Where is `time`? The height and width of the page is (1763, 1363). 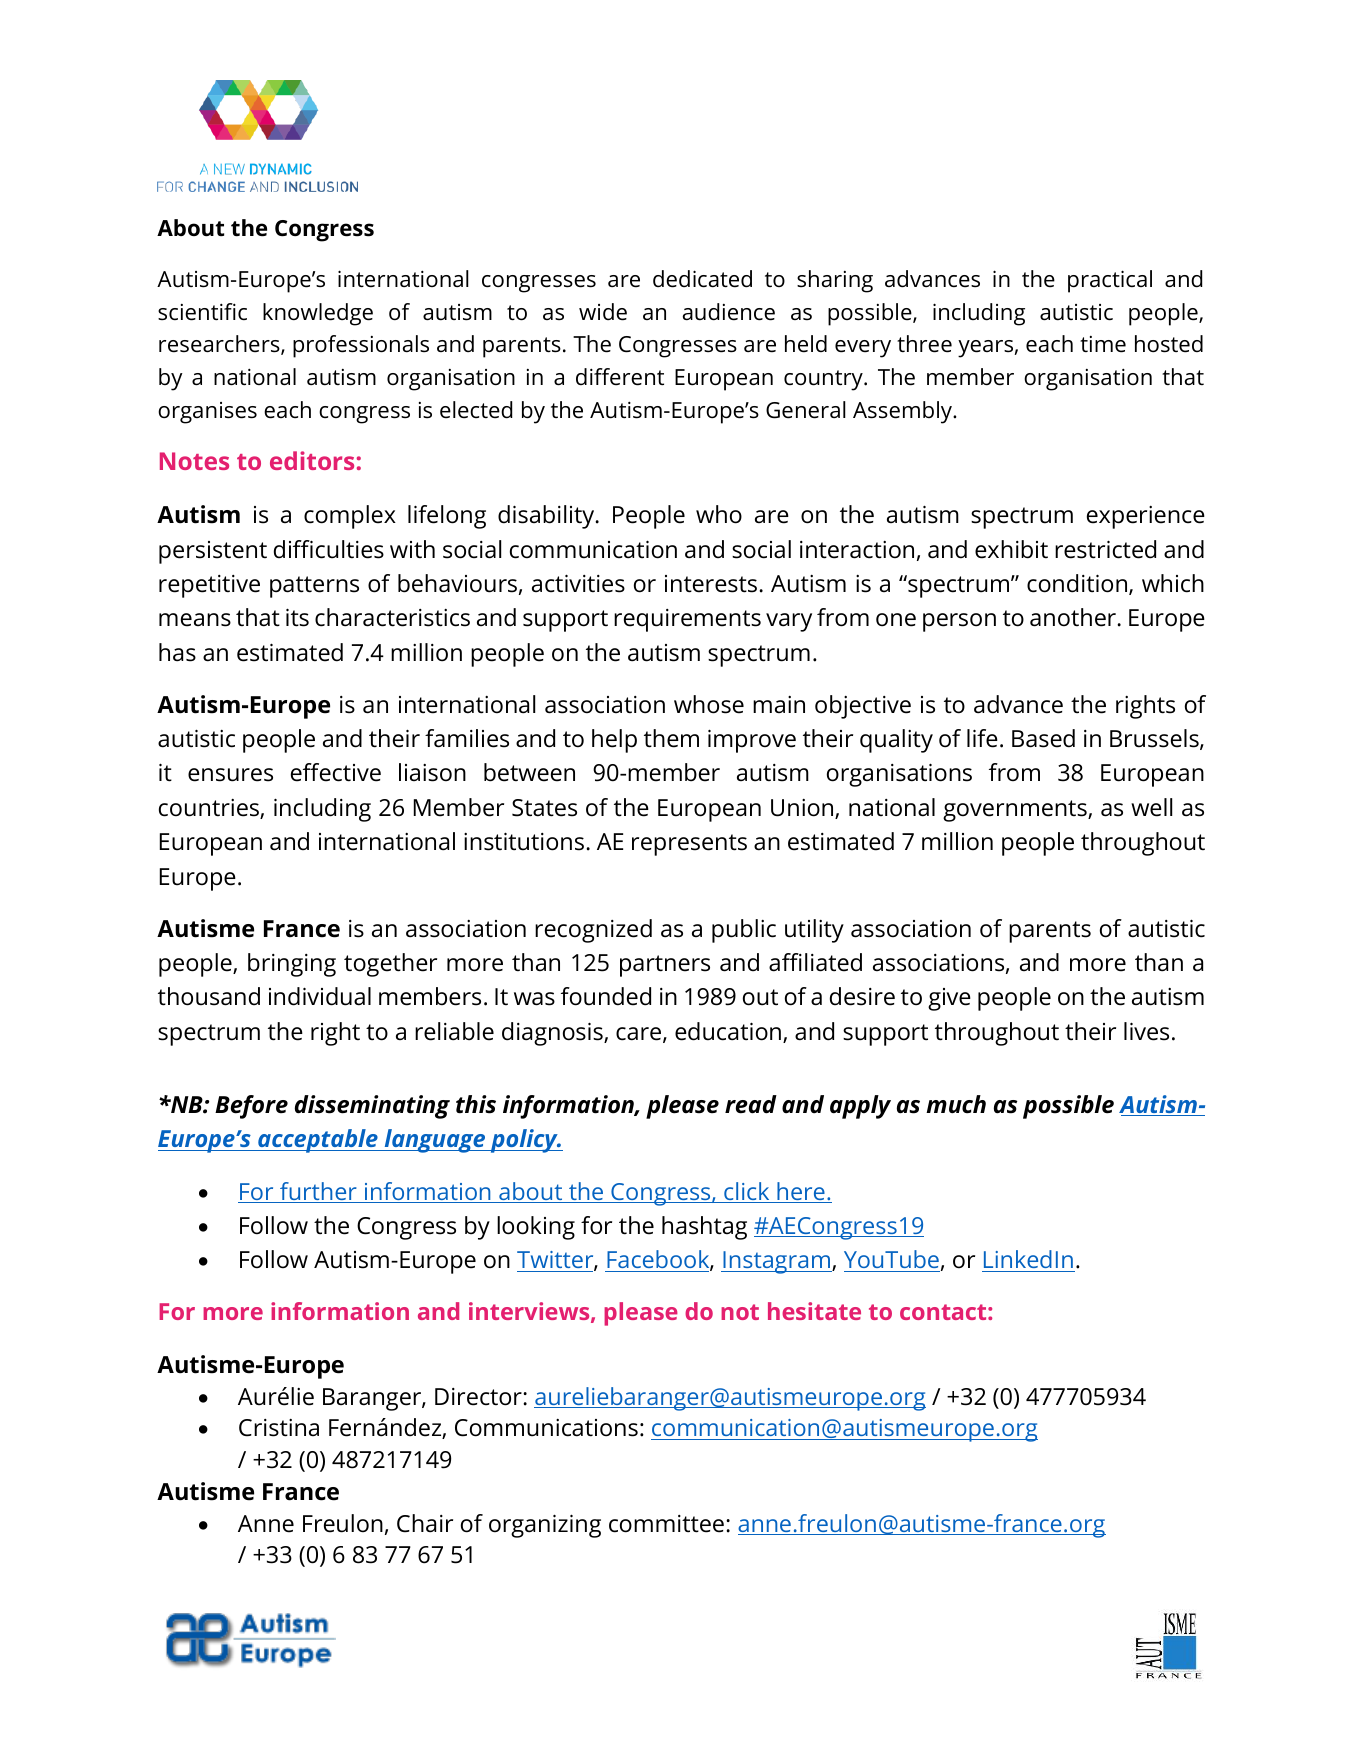 time is located at coordinates (1103, 344).
